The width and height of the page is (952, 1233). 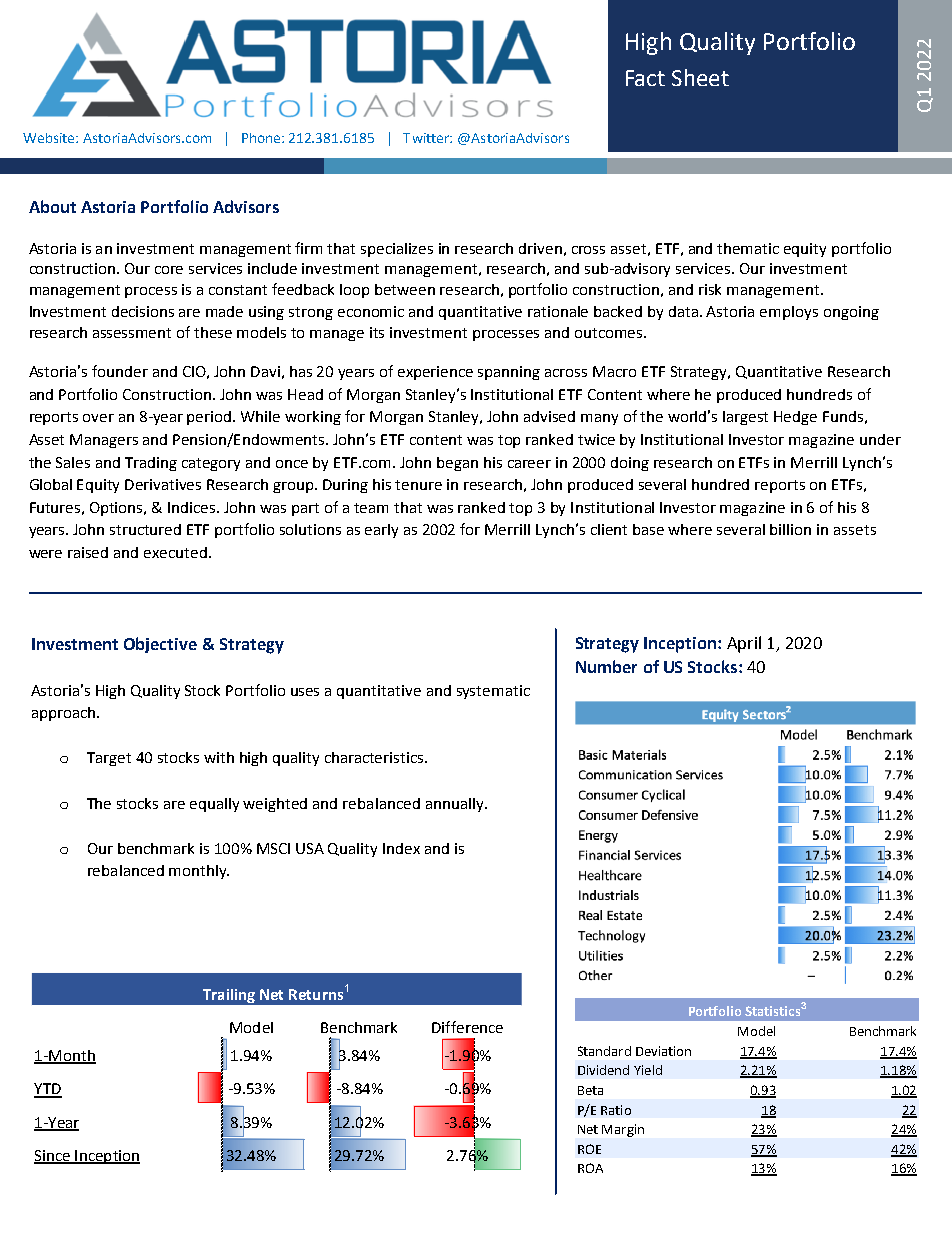 I want to click on over, so click(x=98, y=418).
